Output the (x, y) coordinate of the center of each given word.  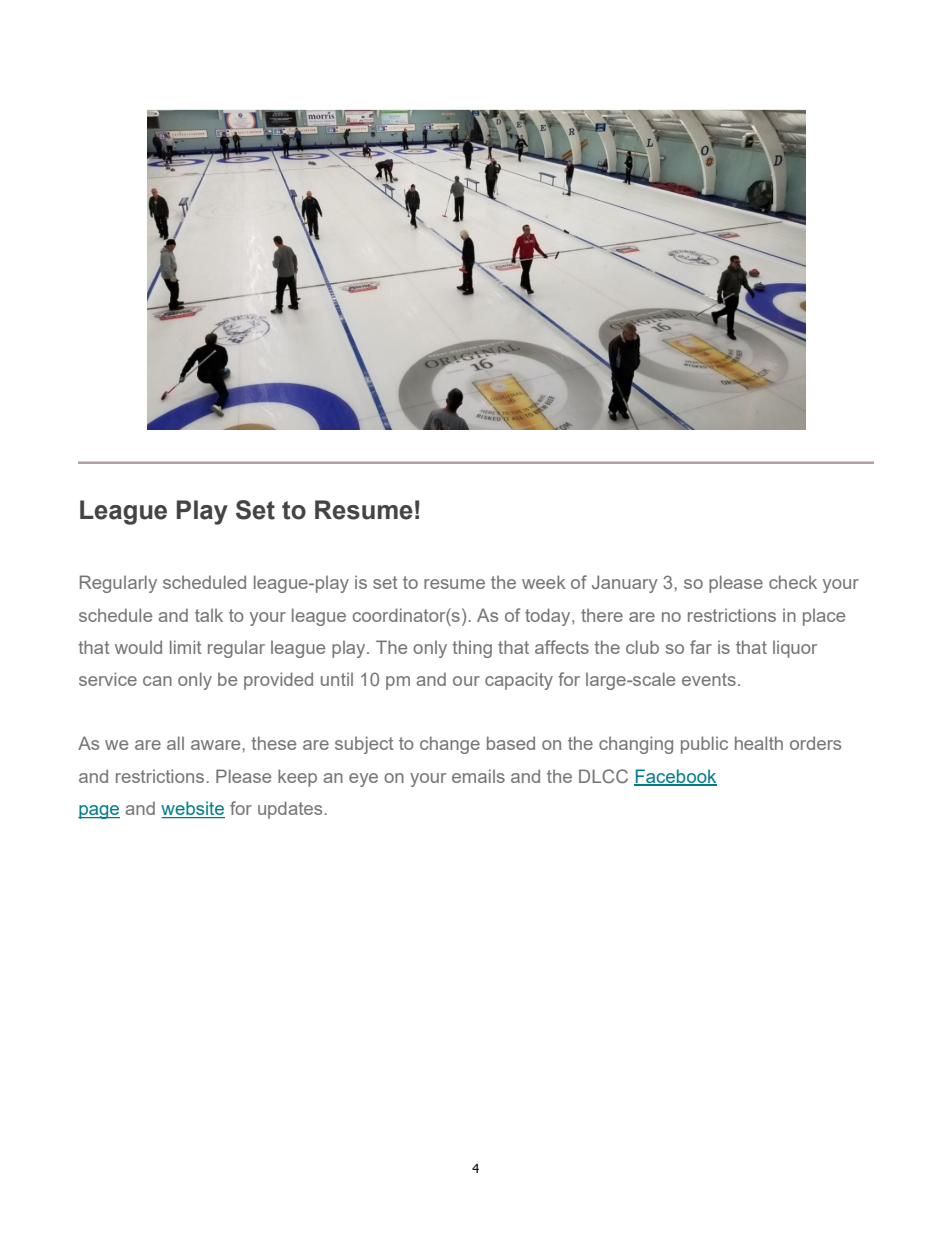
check (793, 582)
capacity (519, 681)
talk (209, 615)
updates (291, 810)
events (709, 679)
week (543, 582)
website (193, 809)
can (157, 681)
